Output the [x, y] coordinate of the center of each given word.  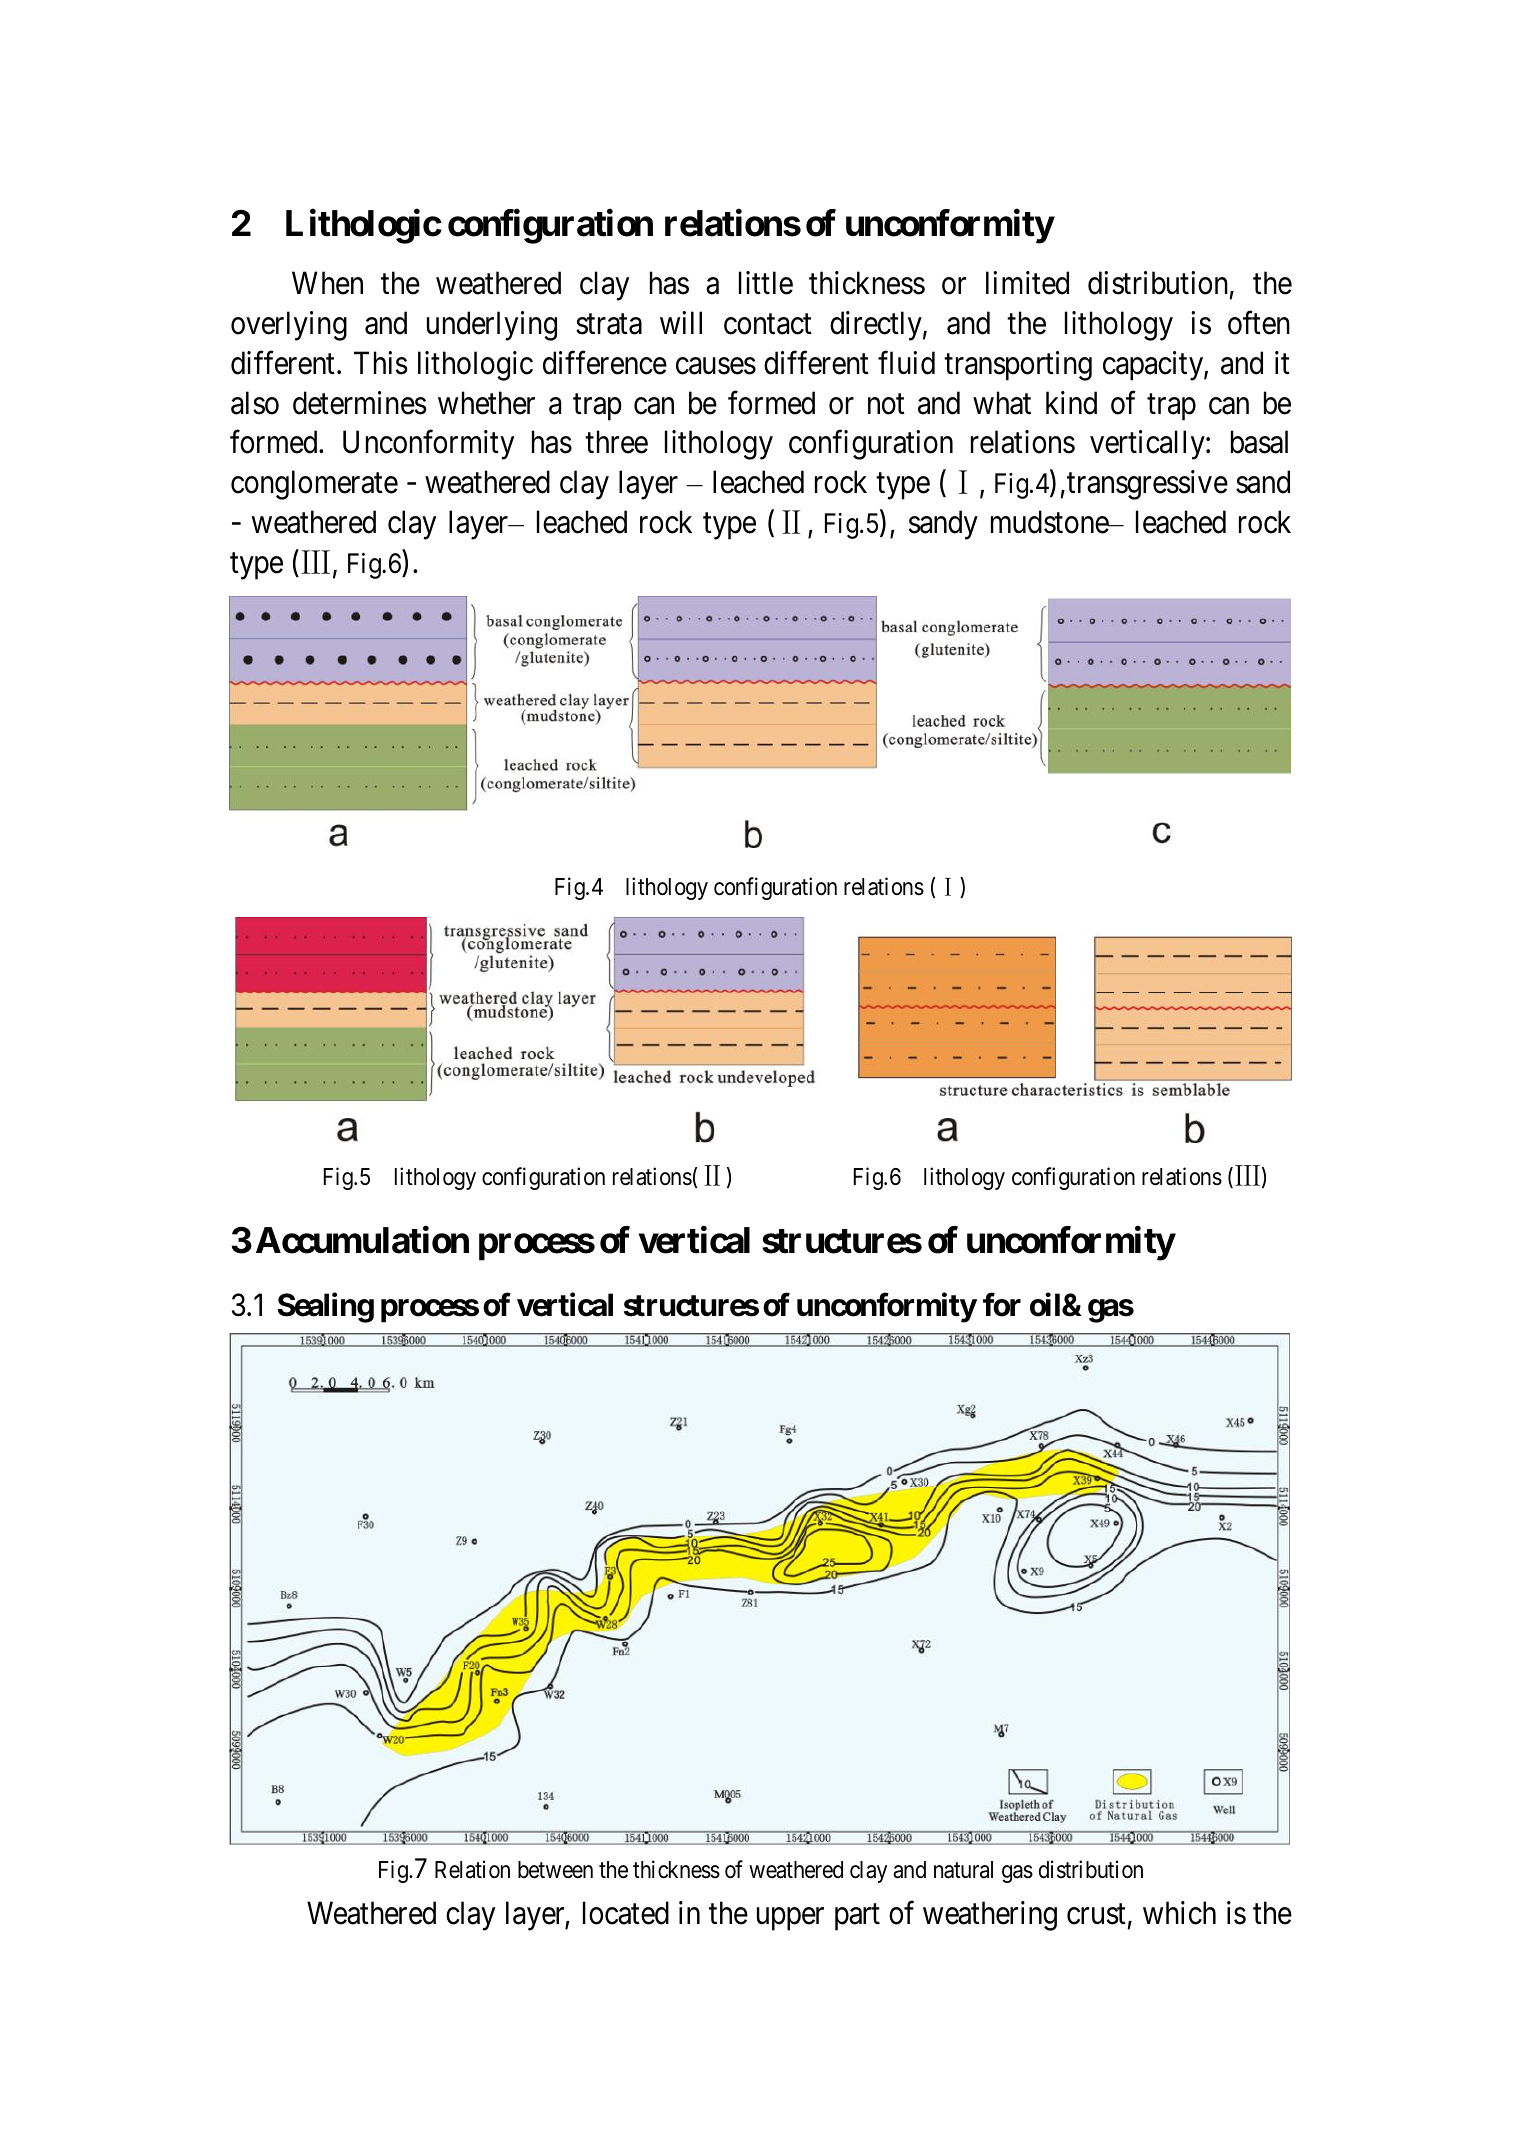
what [1002, 403]
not [886, 404]
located [626, 1913]
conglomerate [314, 485]
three [616, 442]
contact [768, 324]
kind [1071, 403]
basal [1259, 442]
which [1179, 1913]
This [381, 363]
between [555, 1870]
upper [790, 1919]
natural [963, 1870]
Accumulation [362, 1240]
